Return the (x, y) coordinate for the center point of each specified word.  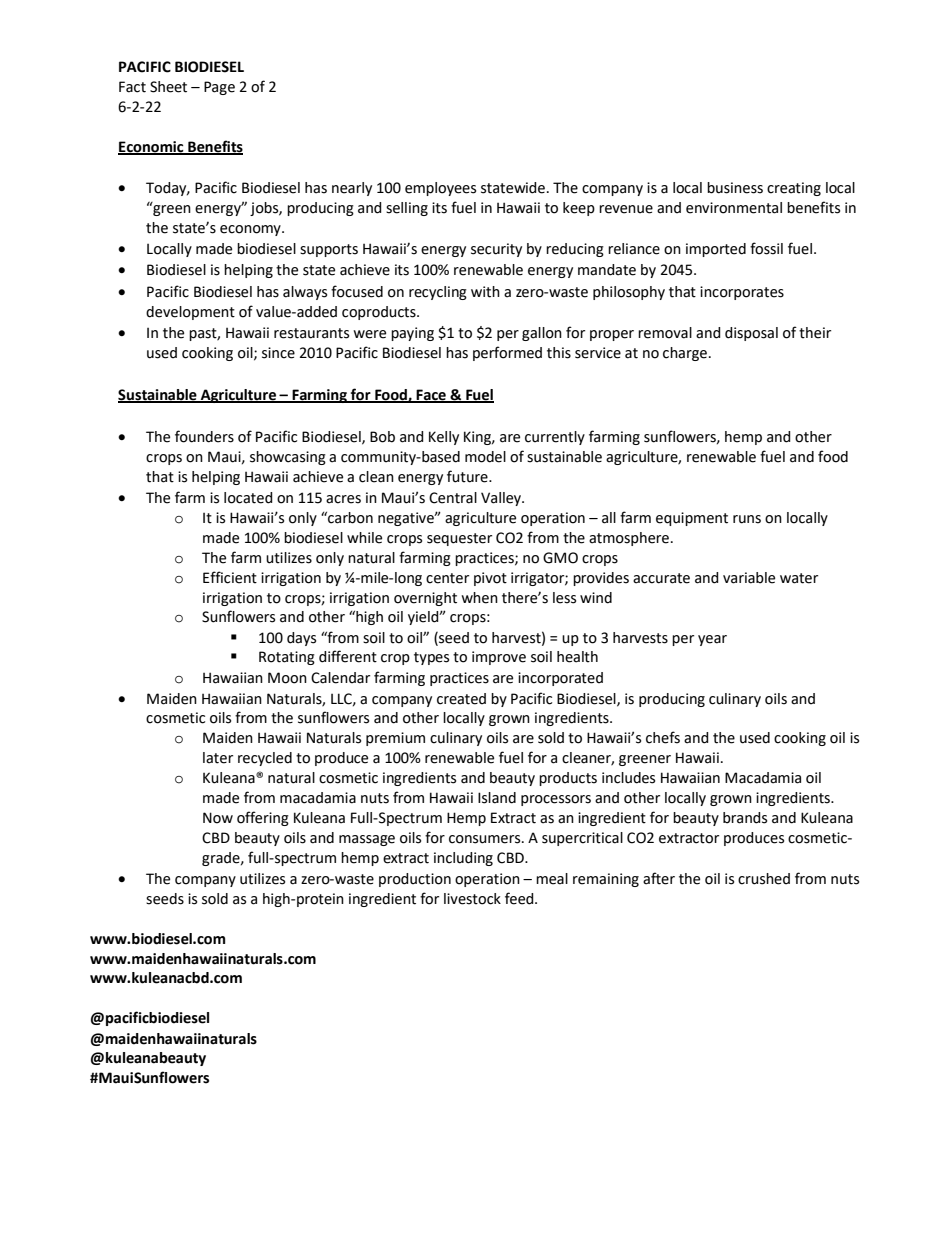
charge (685, 354)
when (479, 598)
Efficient (230, 577)
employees (440, 189)
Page (219, 88)
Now (218, 818)
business (735, 188)
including (463, 859)
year (712, 640)
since (278, 353)
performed (507, 353)
